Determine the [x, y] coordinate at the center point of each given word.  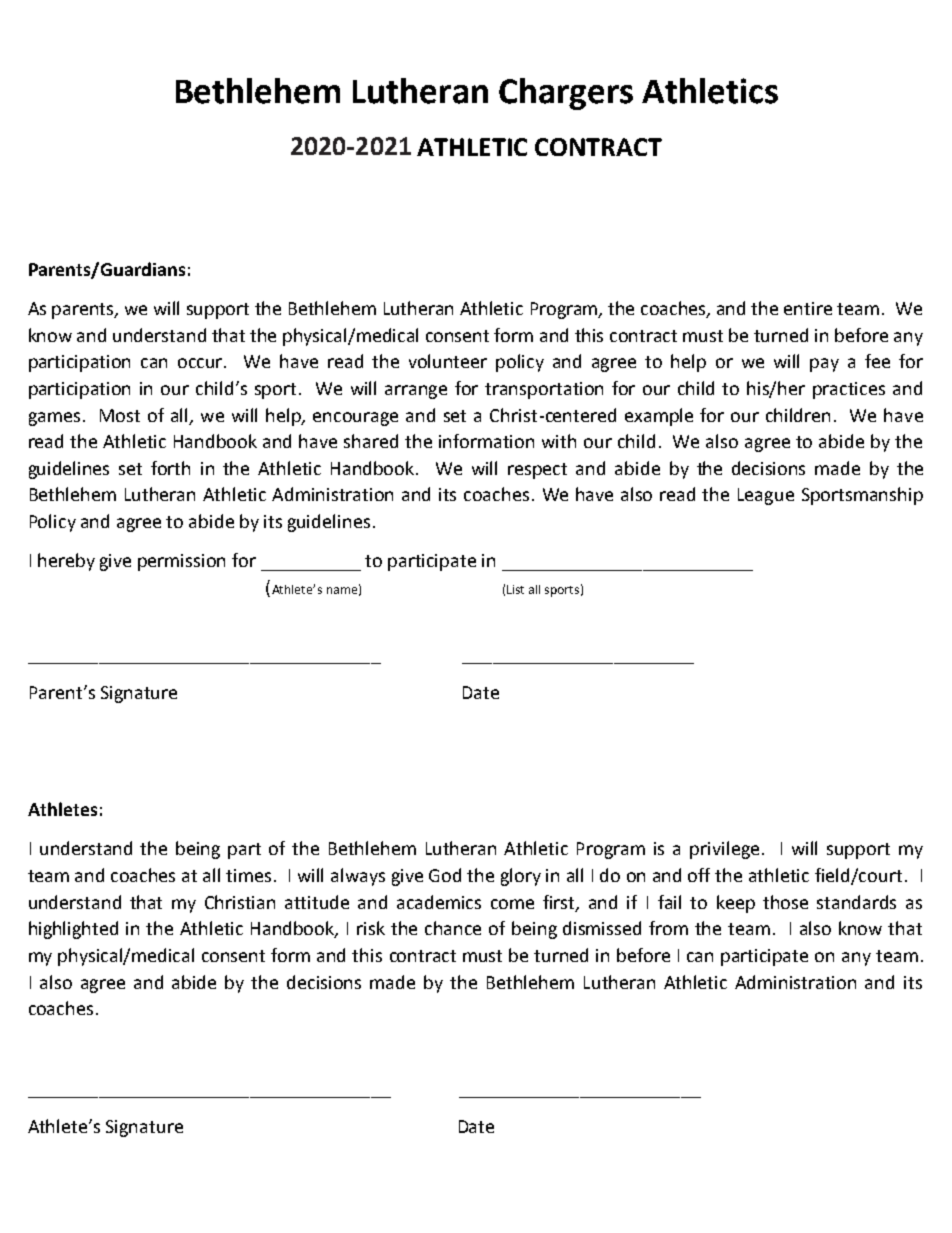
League [766, 496]
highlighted [73, 930]
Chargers [566, 94]
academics [439, 902]
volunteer [448, 361]
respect [537, 471]
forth [170, 468]
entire [808, 308]
